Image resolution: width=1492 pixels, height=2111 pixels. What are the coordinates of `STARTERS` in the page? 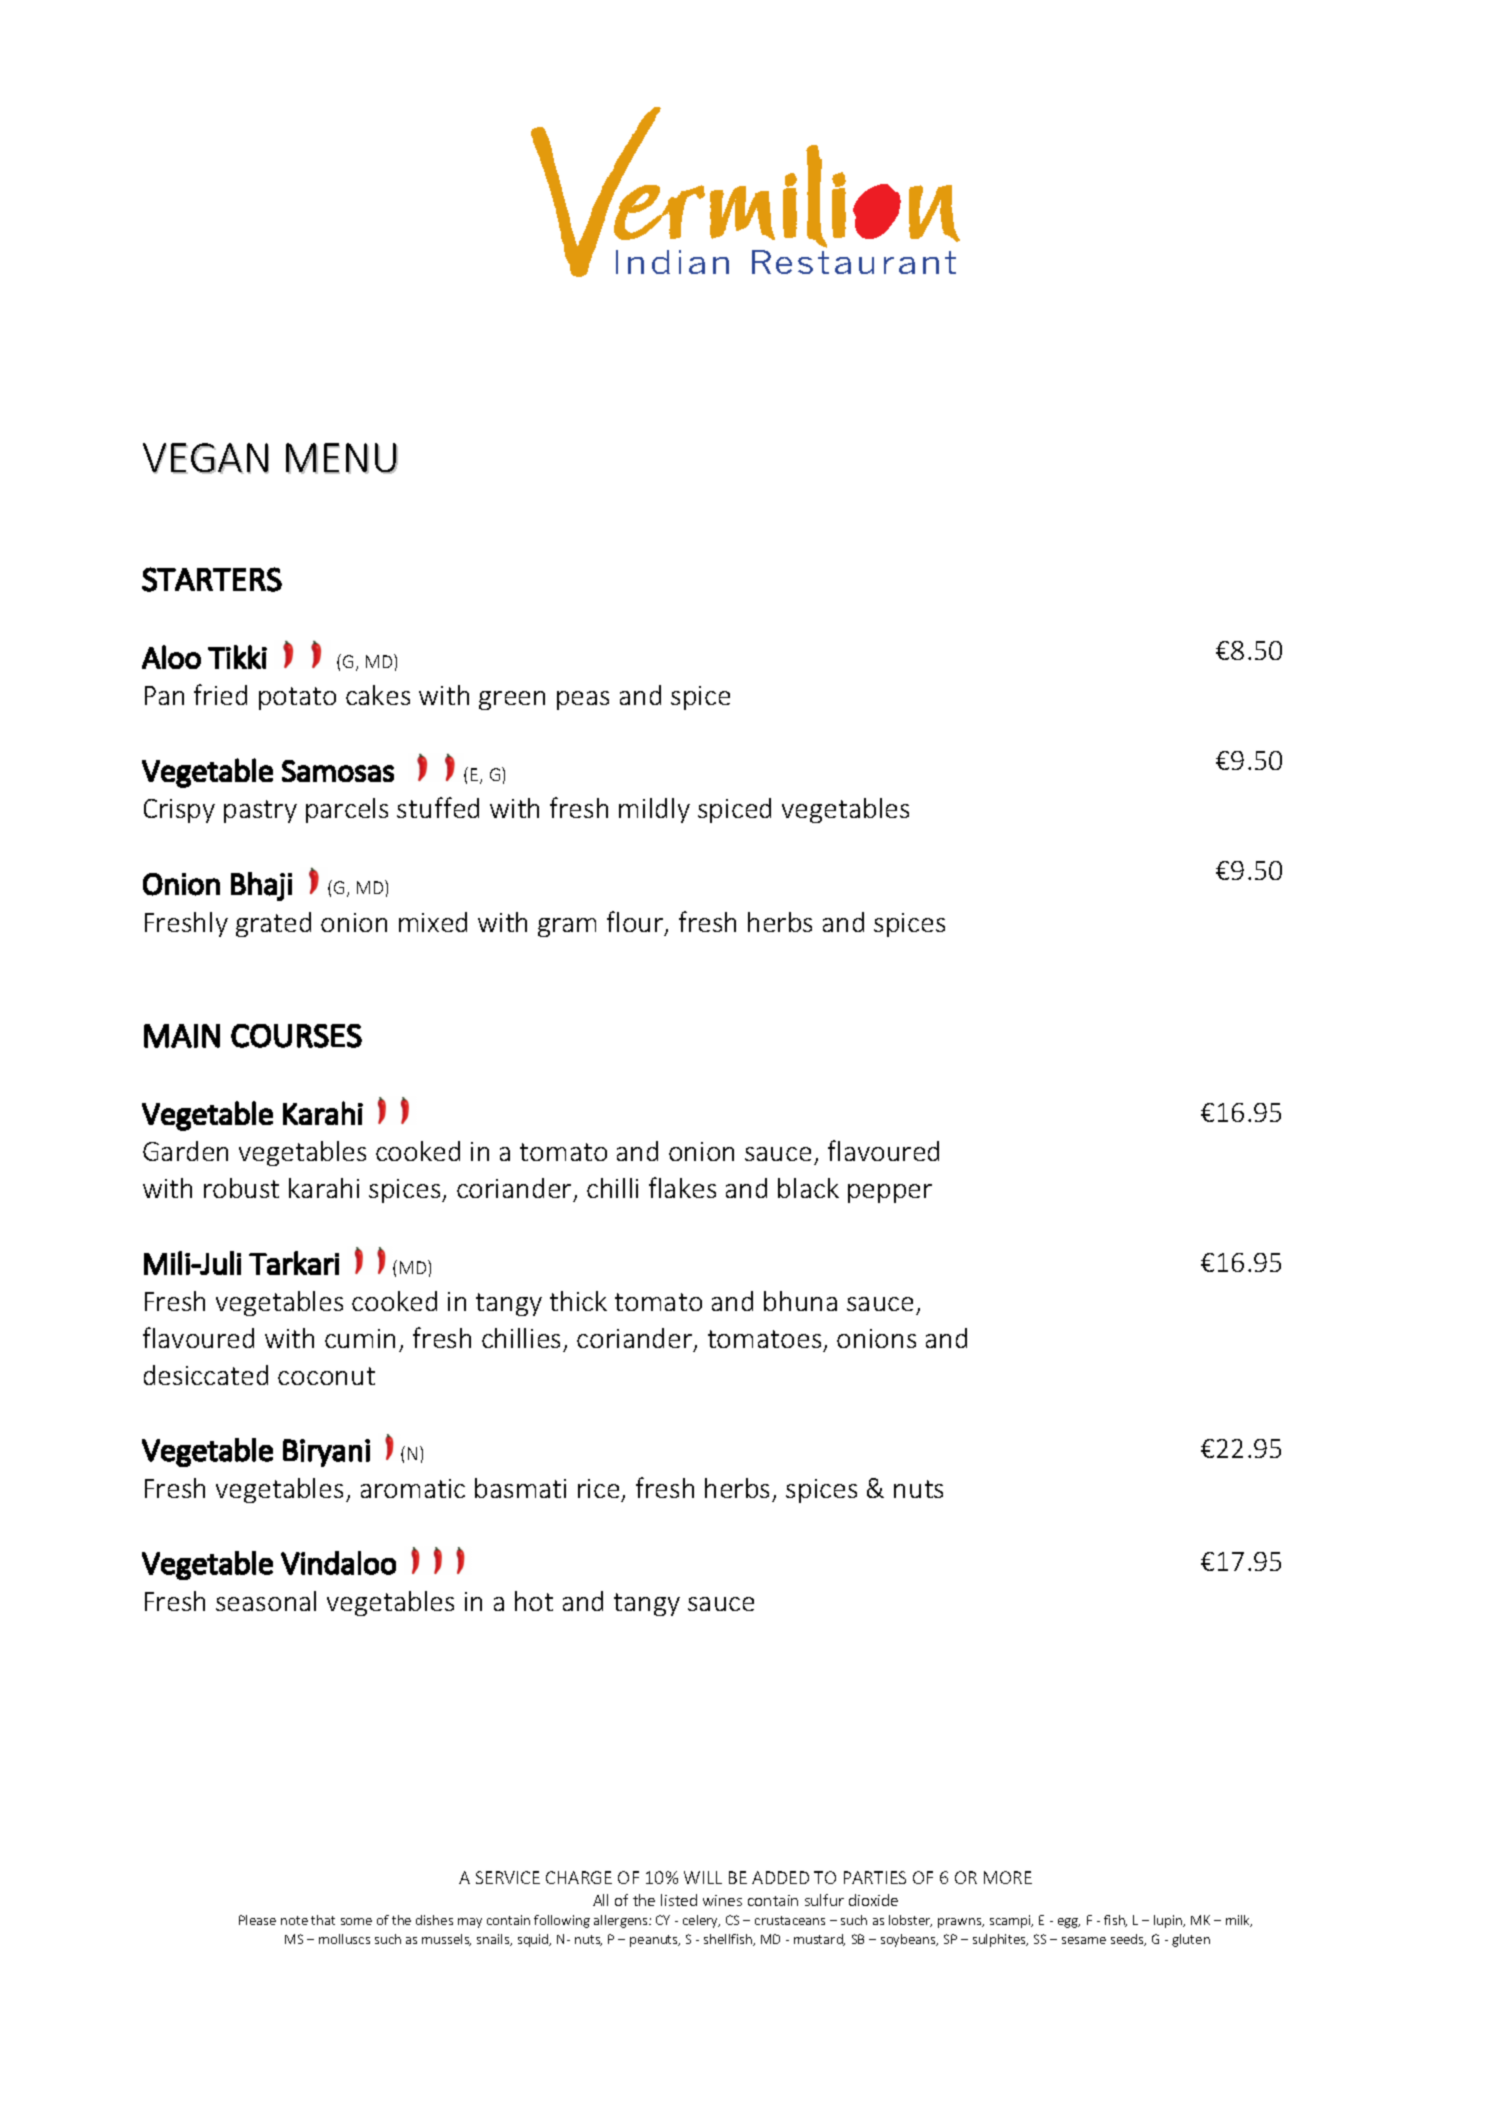 It's located at (212, 579).
